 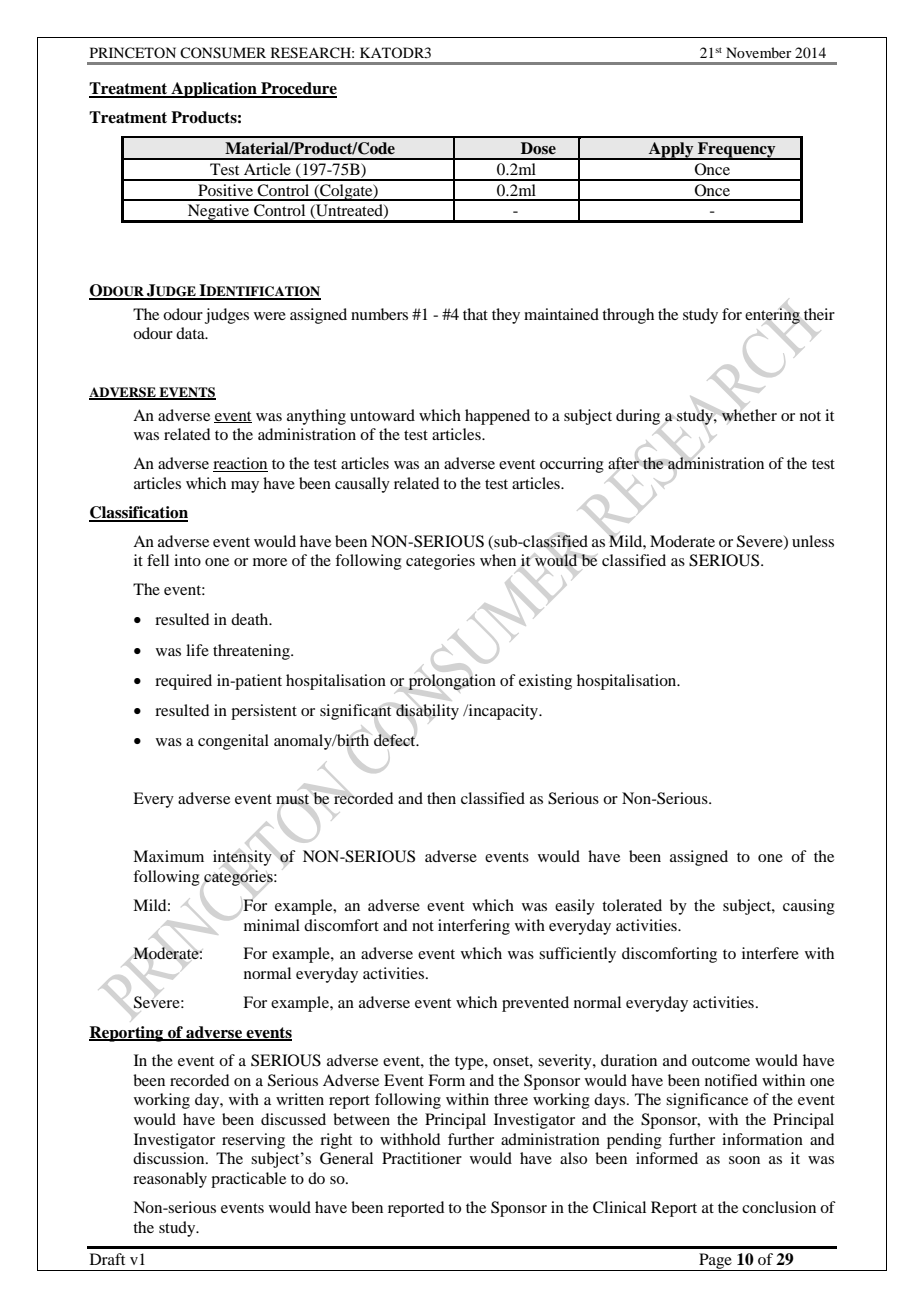 I want to click on data, so click(x=191, y=333).
